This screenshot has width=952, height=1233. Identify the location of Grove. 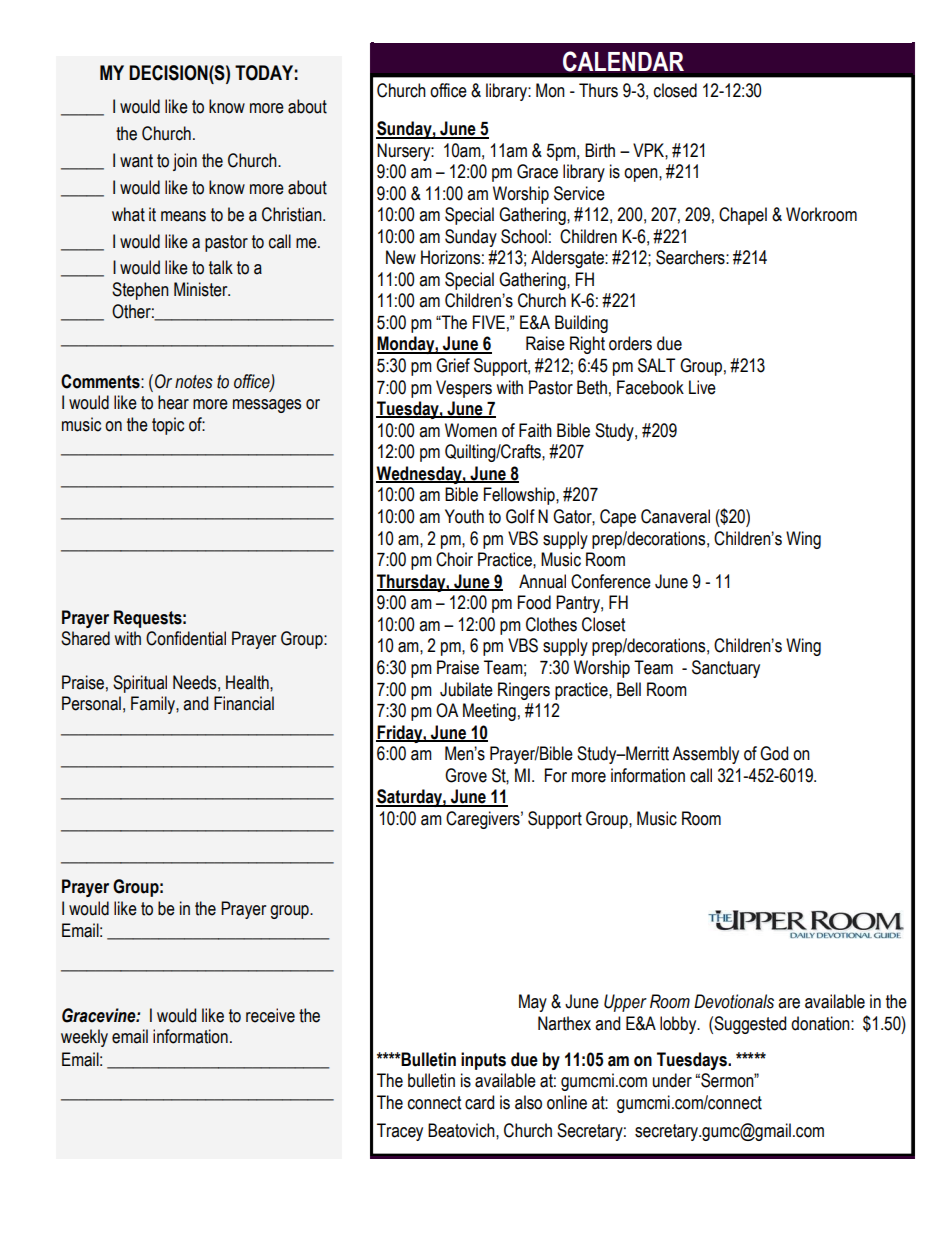
(466, 775).
